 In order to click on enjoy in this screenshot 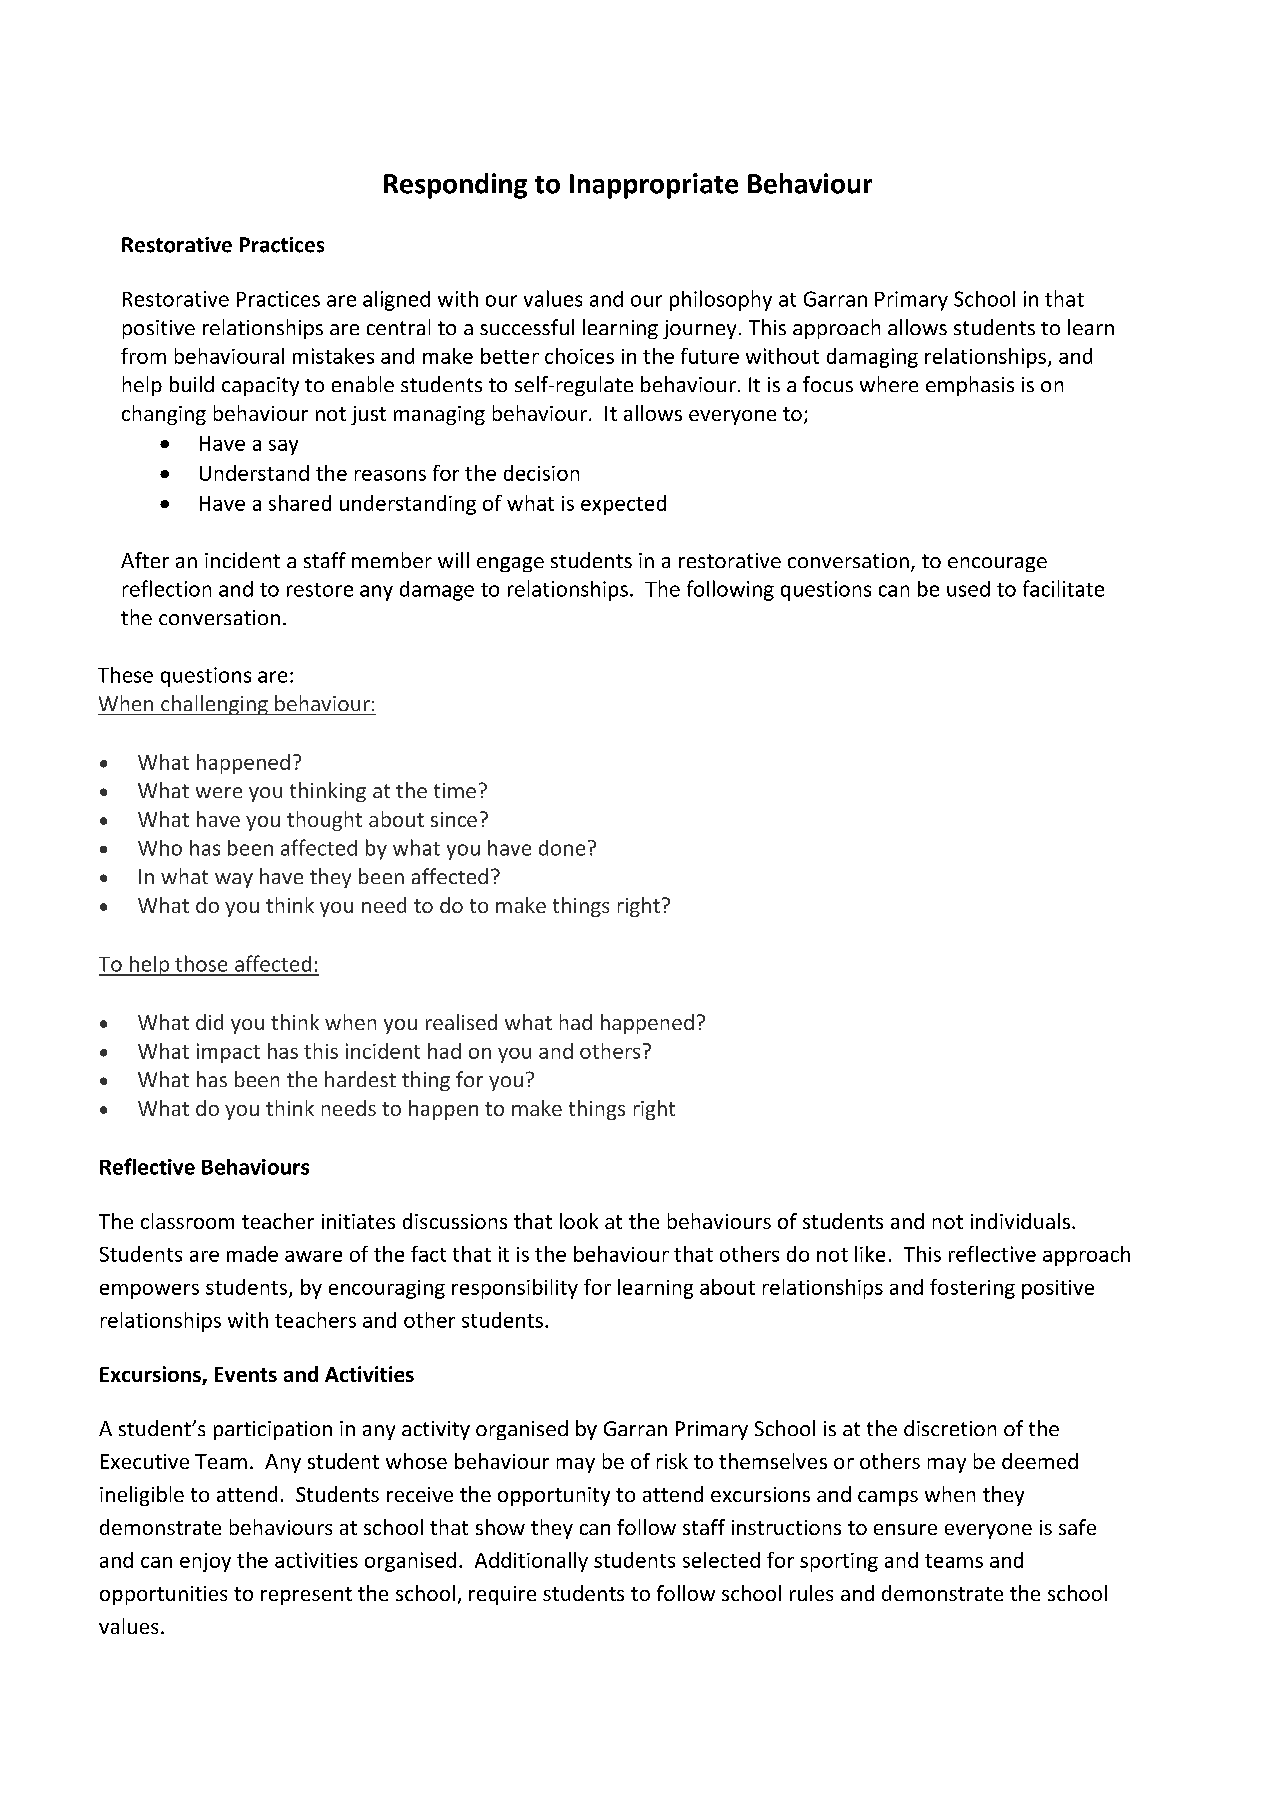, I will do `click(205, 1562)`.
